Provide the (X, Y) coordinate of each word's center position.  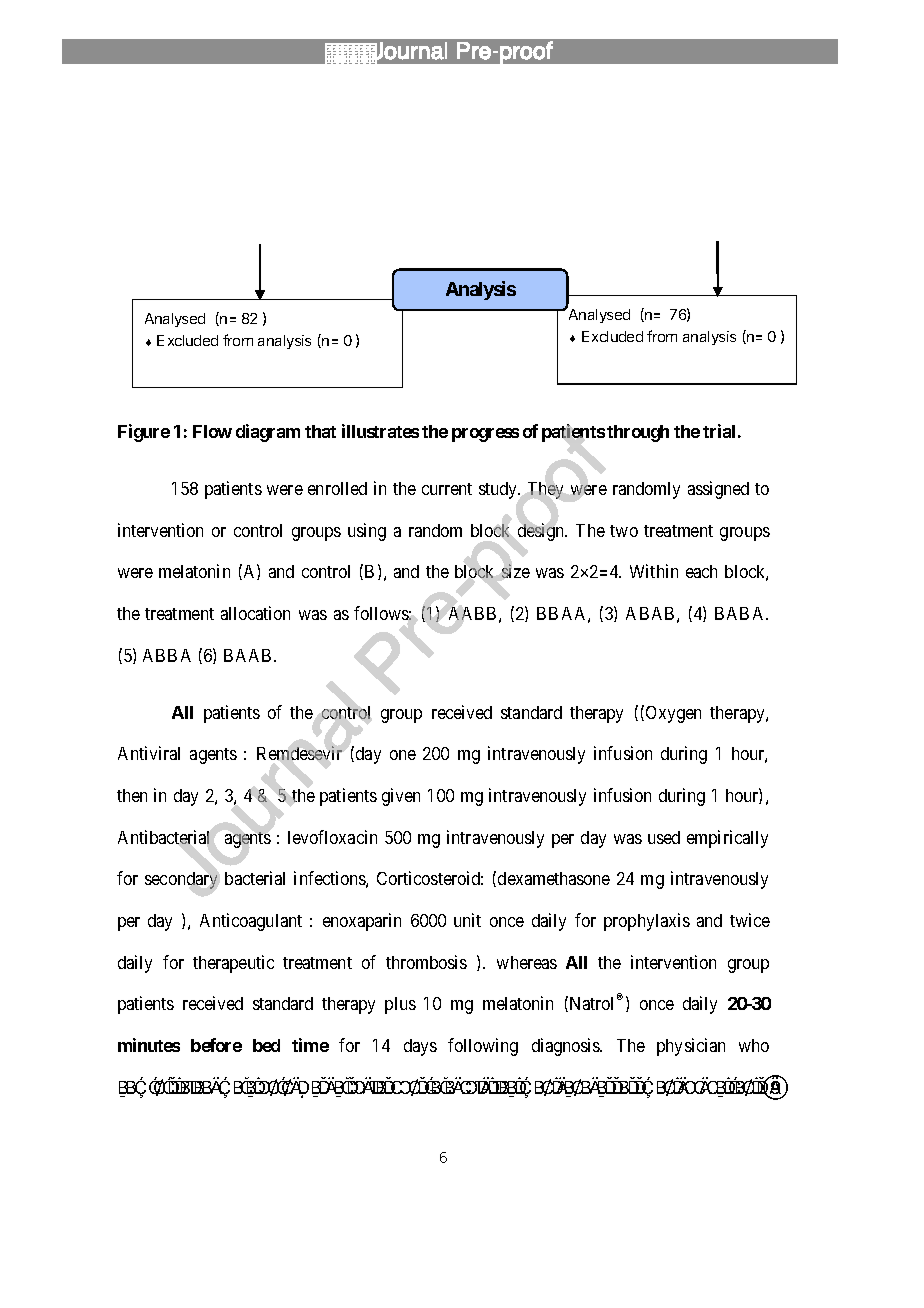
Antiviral (149, 753)
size (516, 571)
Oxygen (672, 714)
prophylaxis (647, 922)
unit (467, 920)
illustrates (380, 431)
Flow (212, 431)
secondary (181, 880)
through (638, 433)
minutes (149, 1045)
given (401, 797)
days (420, 1047)
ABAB (650, 613)
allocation (255, 613)
